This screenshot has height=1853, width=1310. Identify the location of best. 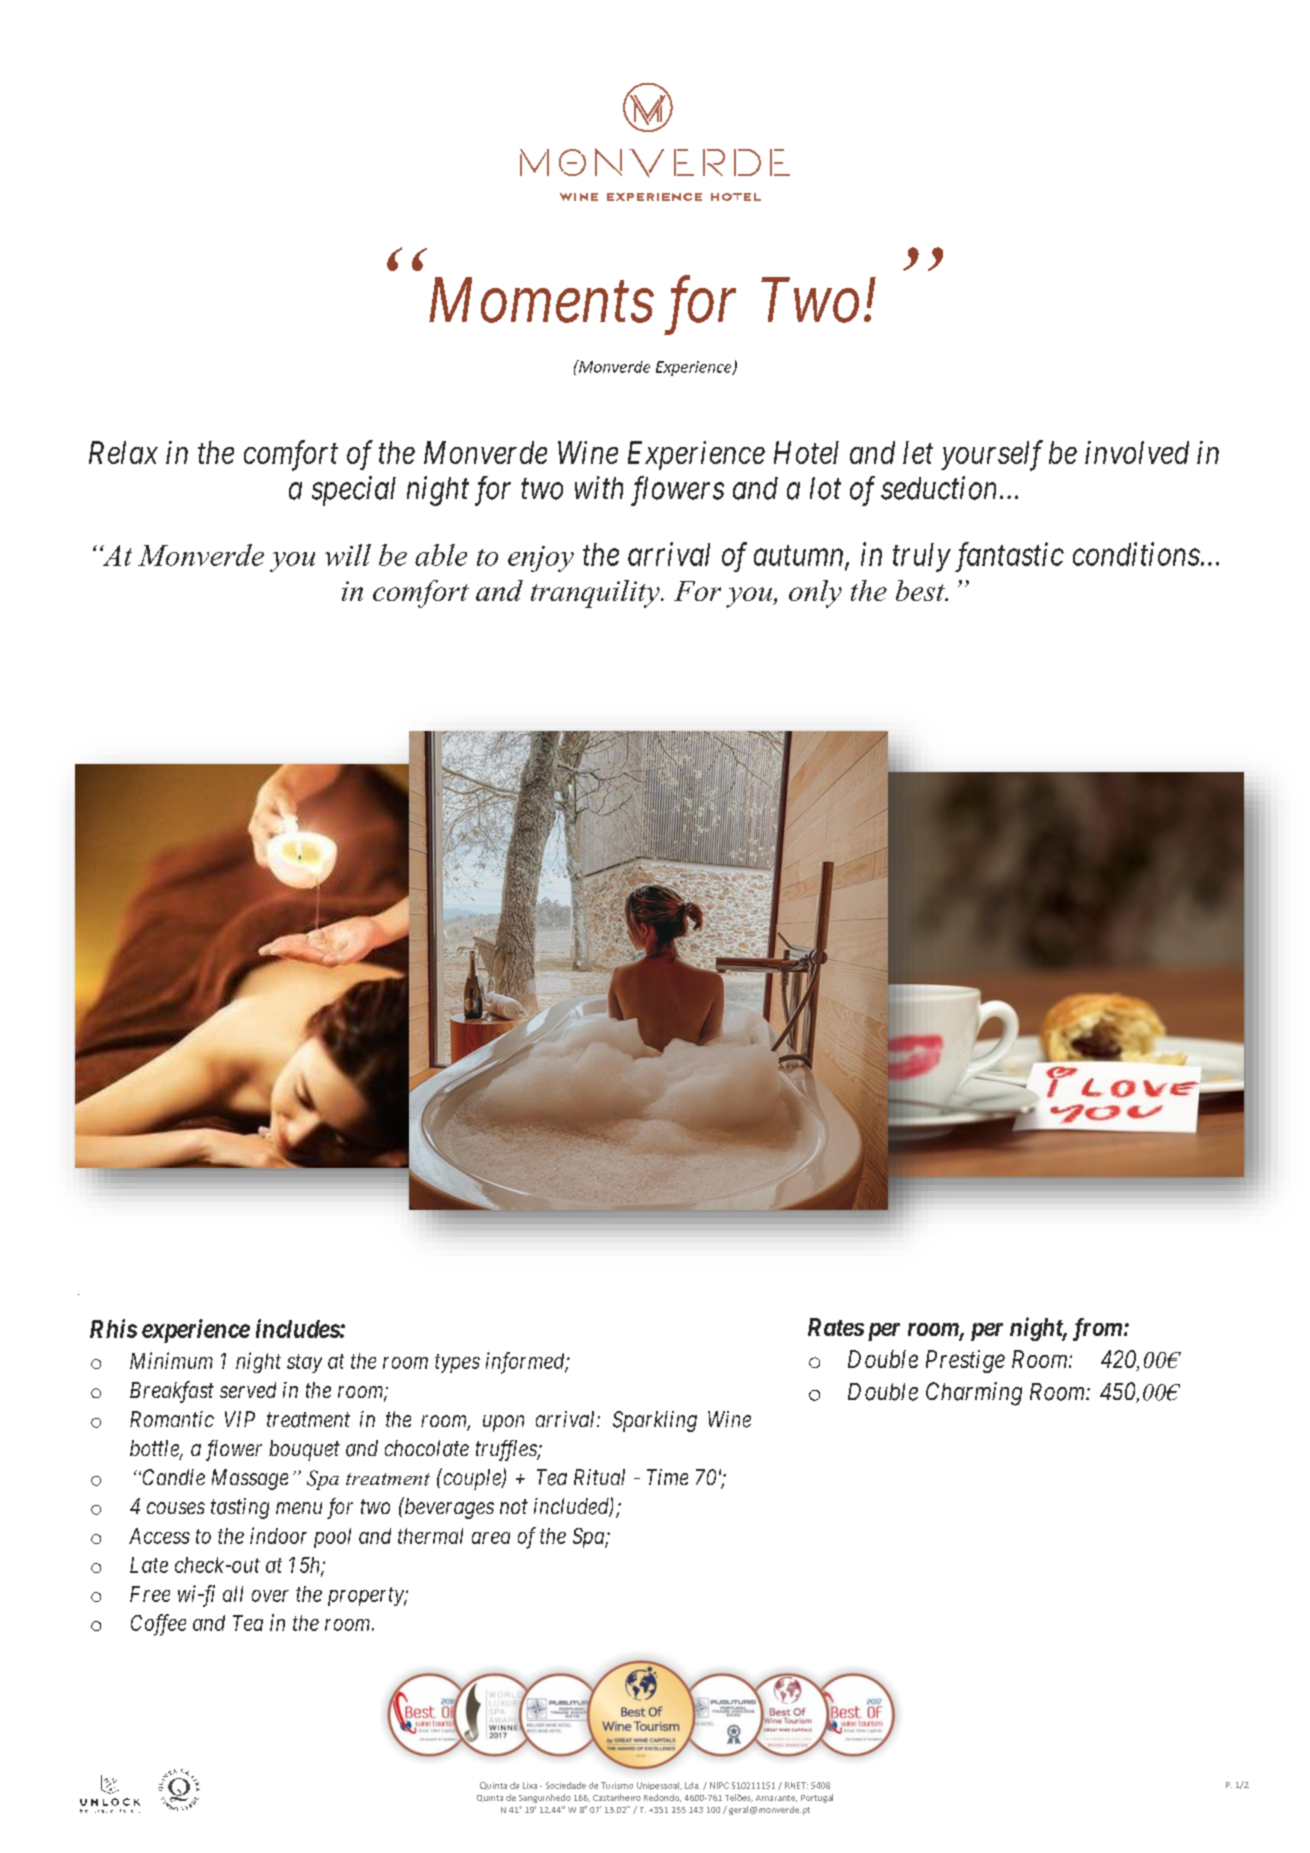
(921, 590).
